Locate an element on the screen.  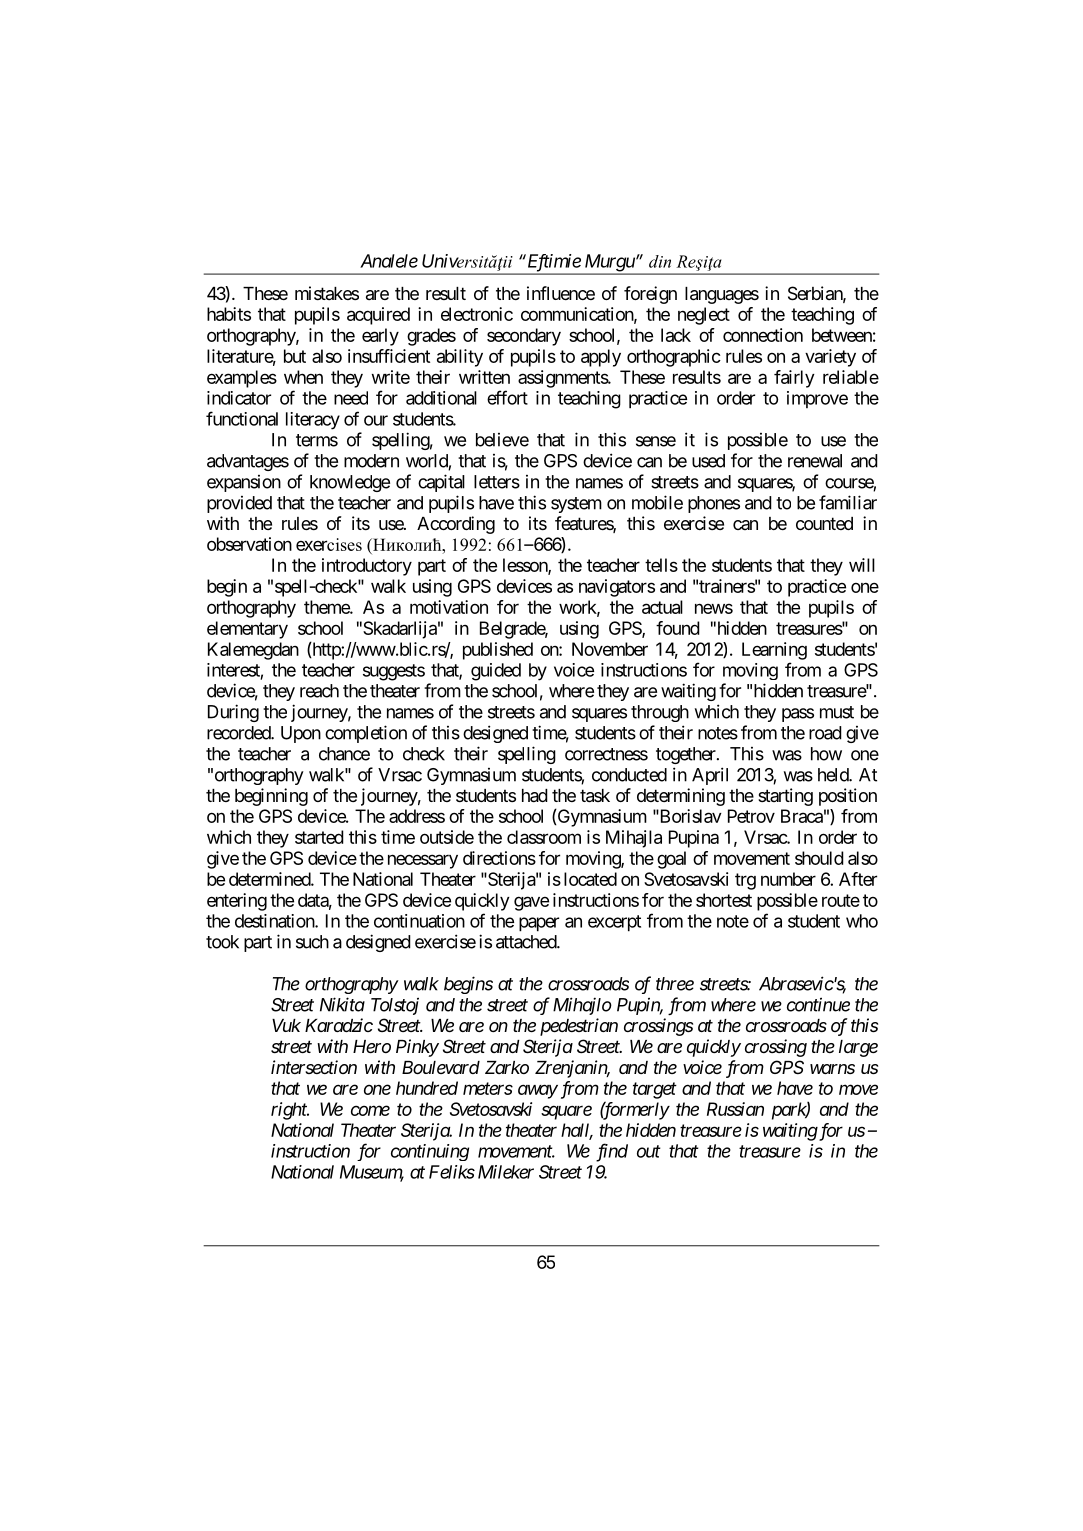
Russian is located at coordinates (735, 1109).
